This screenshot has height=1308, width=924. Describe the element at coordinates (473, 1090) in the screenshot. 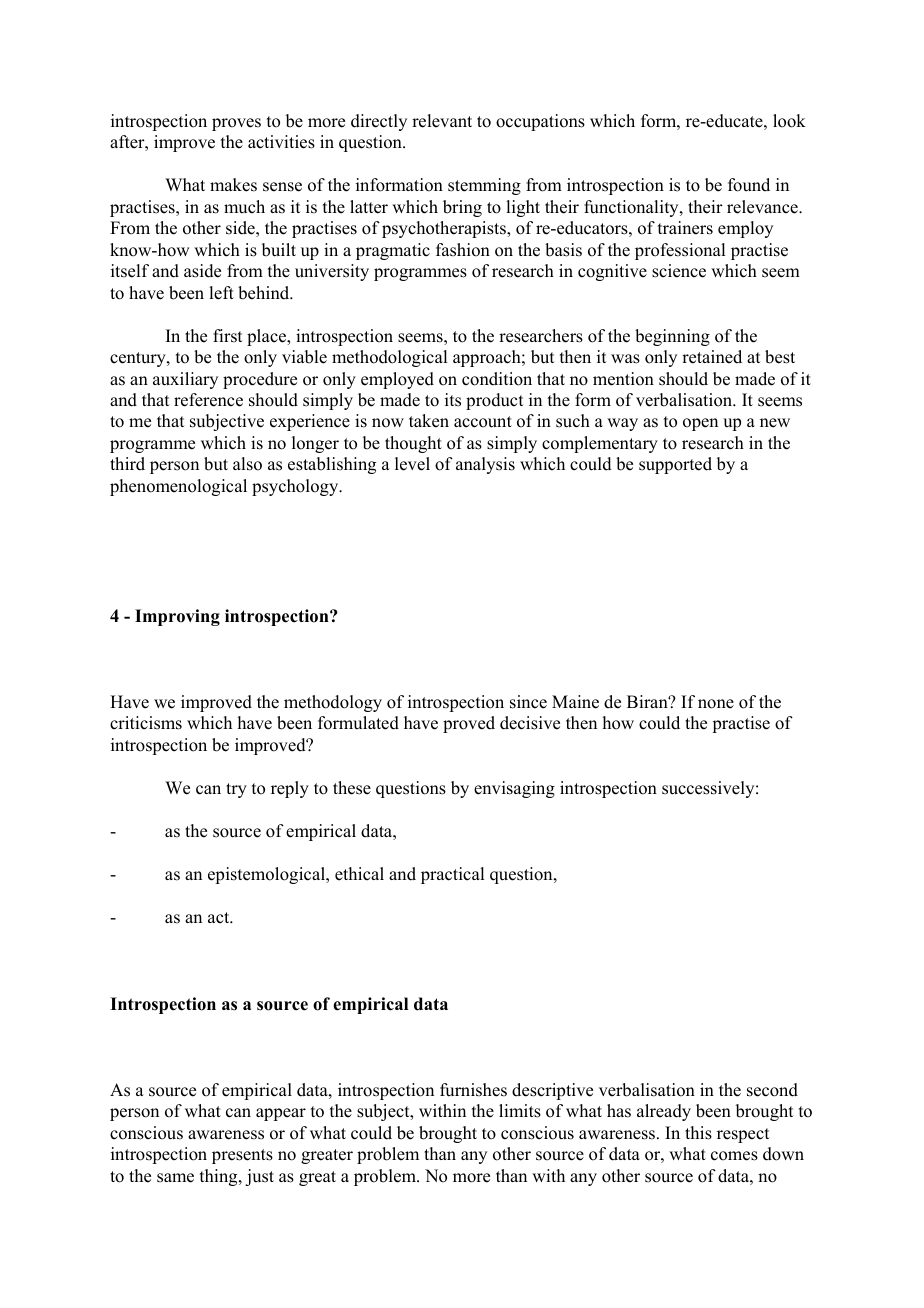

I see `furnishes` at that location.
